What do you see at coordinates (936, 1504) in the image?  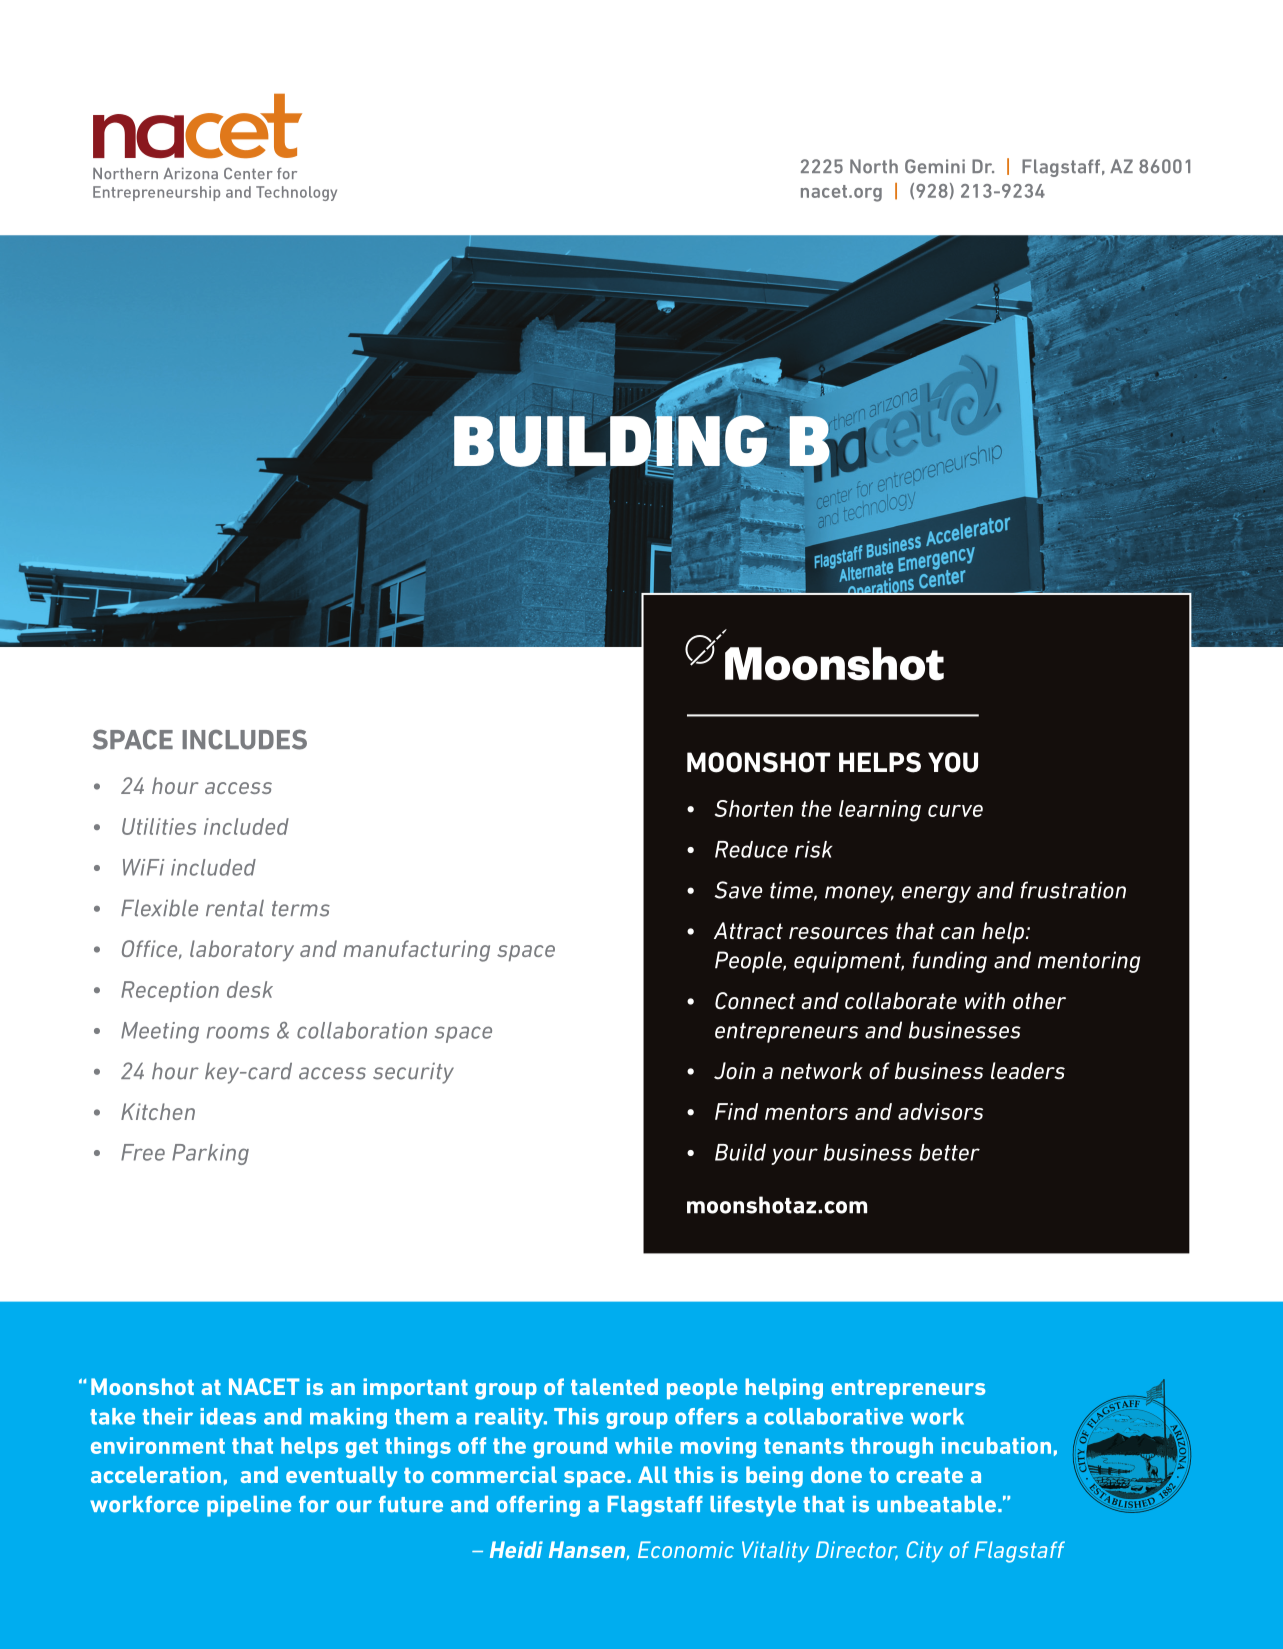 I see `unbeatable` at bounding box center [936, 1504].
